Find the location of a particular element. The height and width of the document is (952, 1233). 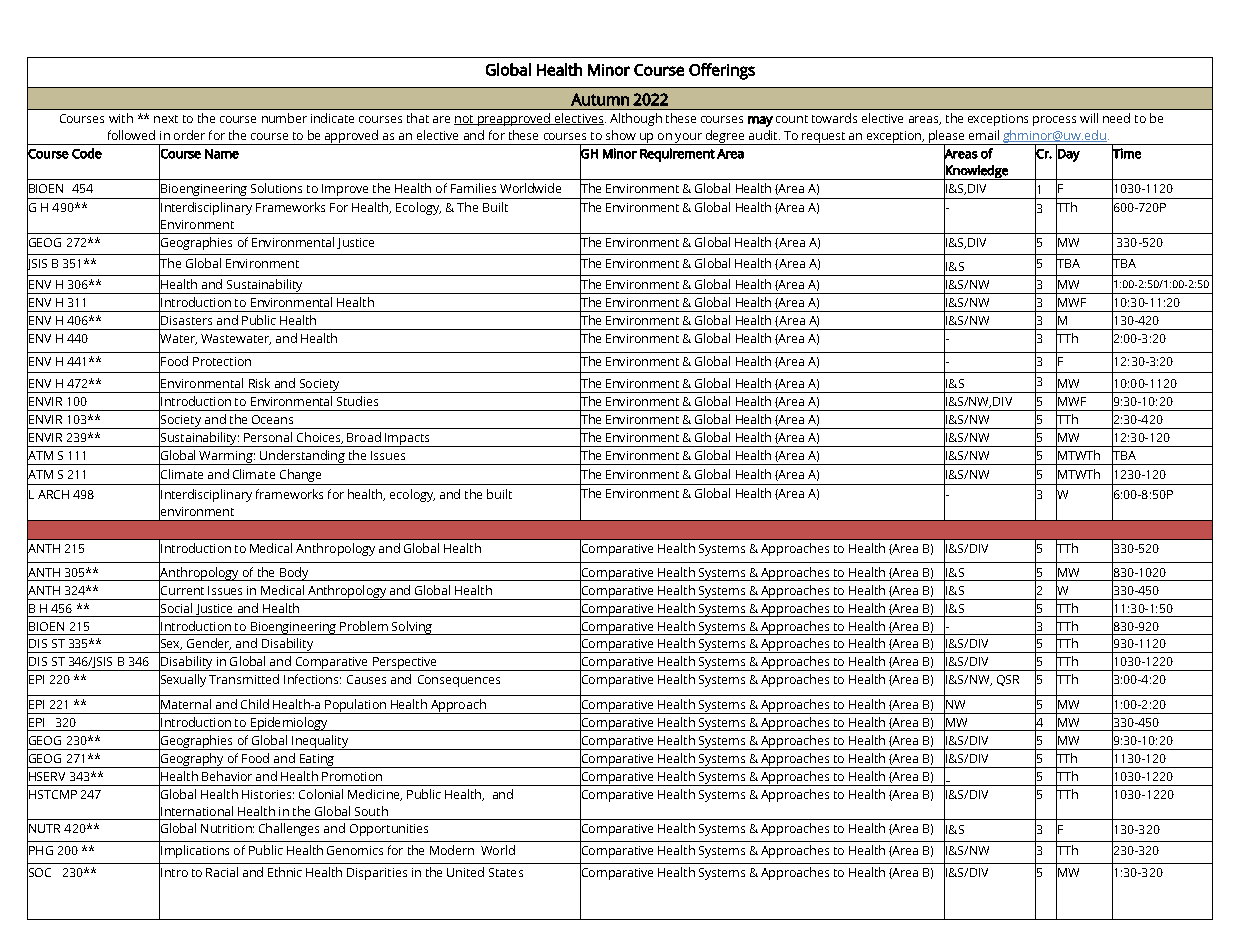

Consequences is located at coordinates (459, 681).
